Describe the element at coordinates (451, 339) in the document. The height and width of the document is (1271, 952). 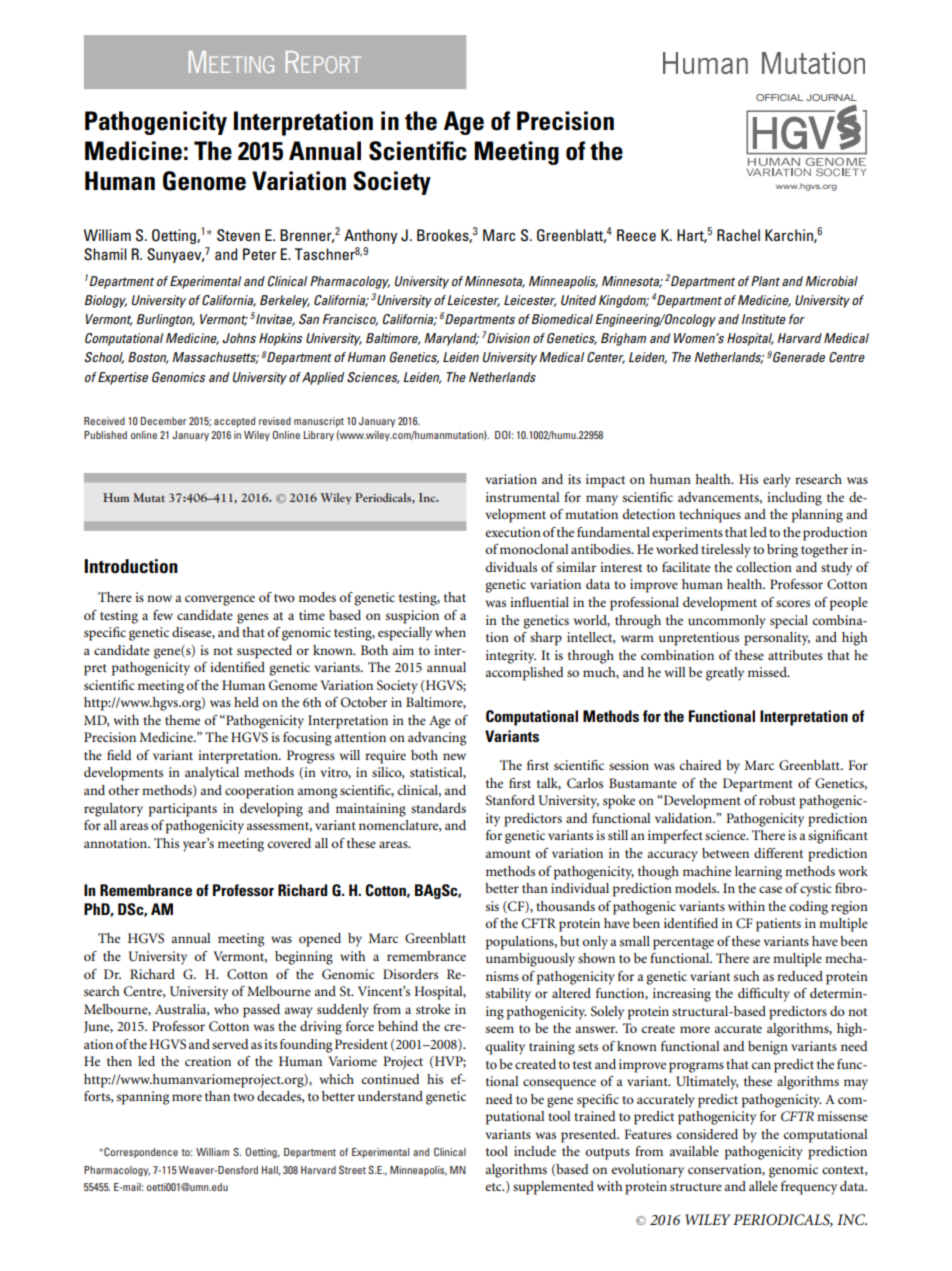
I see `Maryland` at that location.
